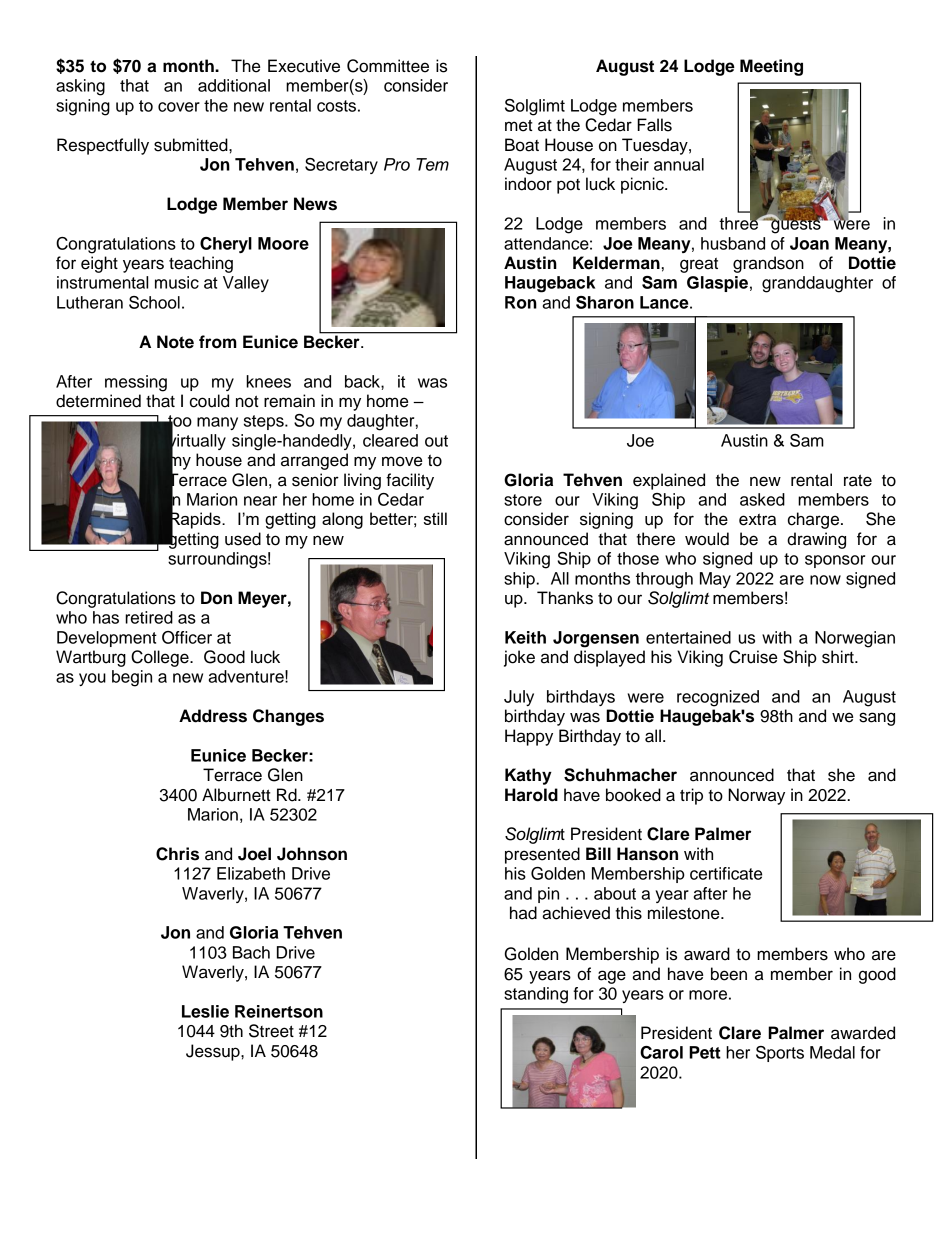 This screenshot has height=1233, width=952. Describe the element at coordinates (771, 67) in the screenshot. I see `Meeting` at that location.
